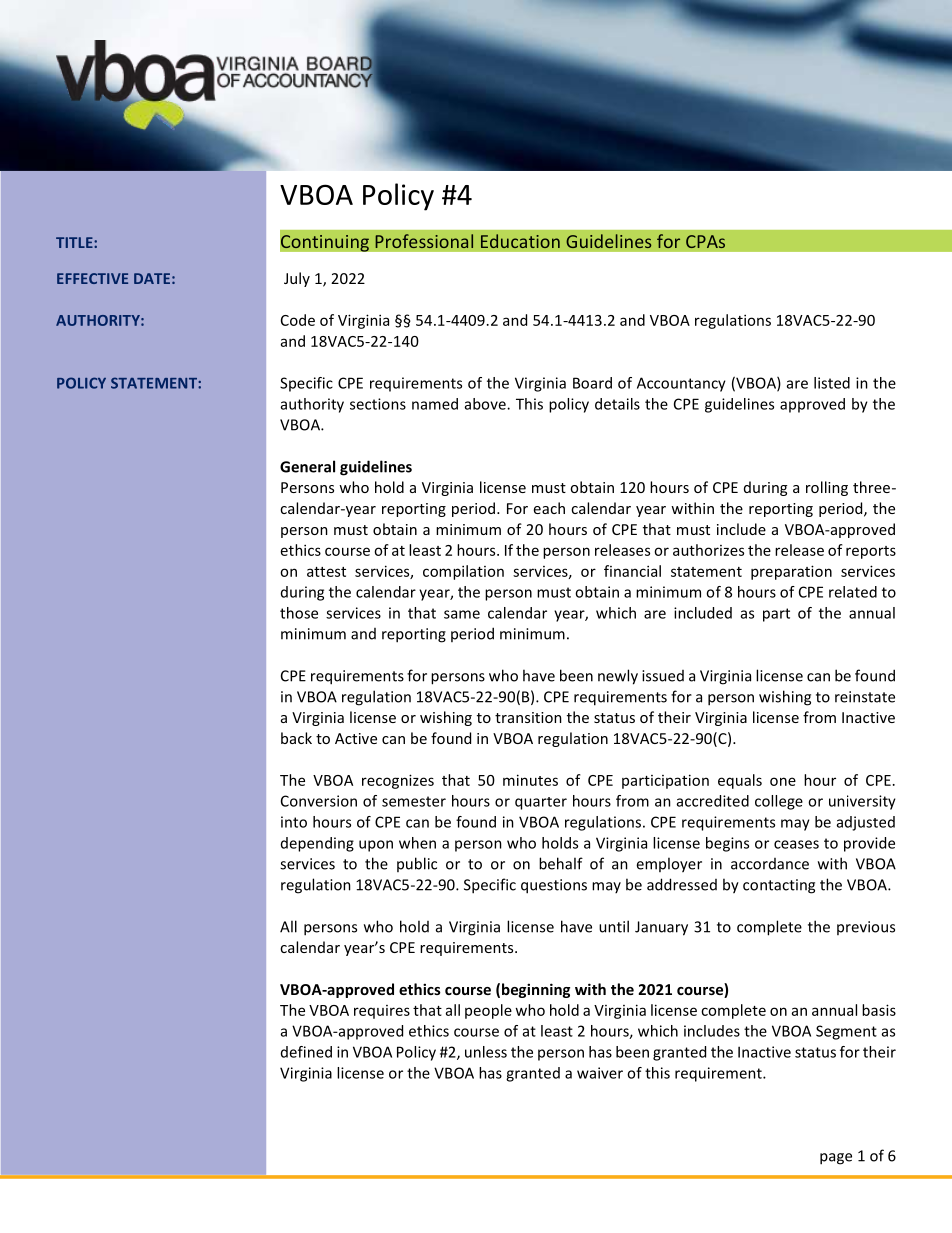 The image size is (952, 1233). What do you see at coordinates (836, 1159) in the page?
I see `page` at bounding box center [836, 1159].
